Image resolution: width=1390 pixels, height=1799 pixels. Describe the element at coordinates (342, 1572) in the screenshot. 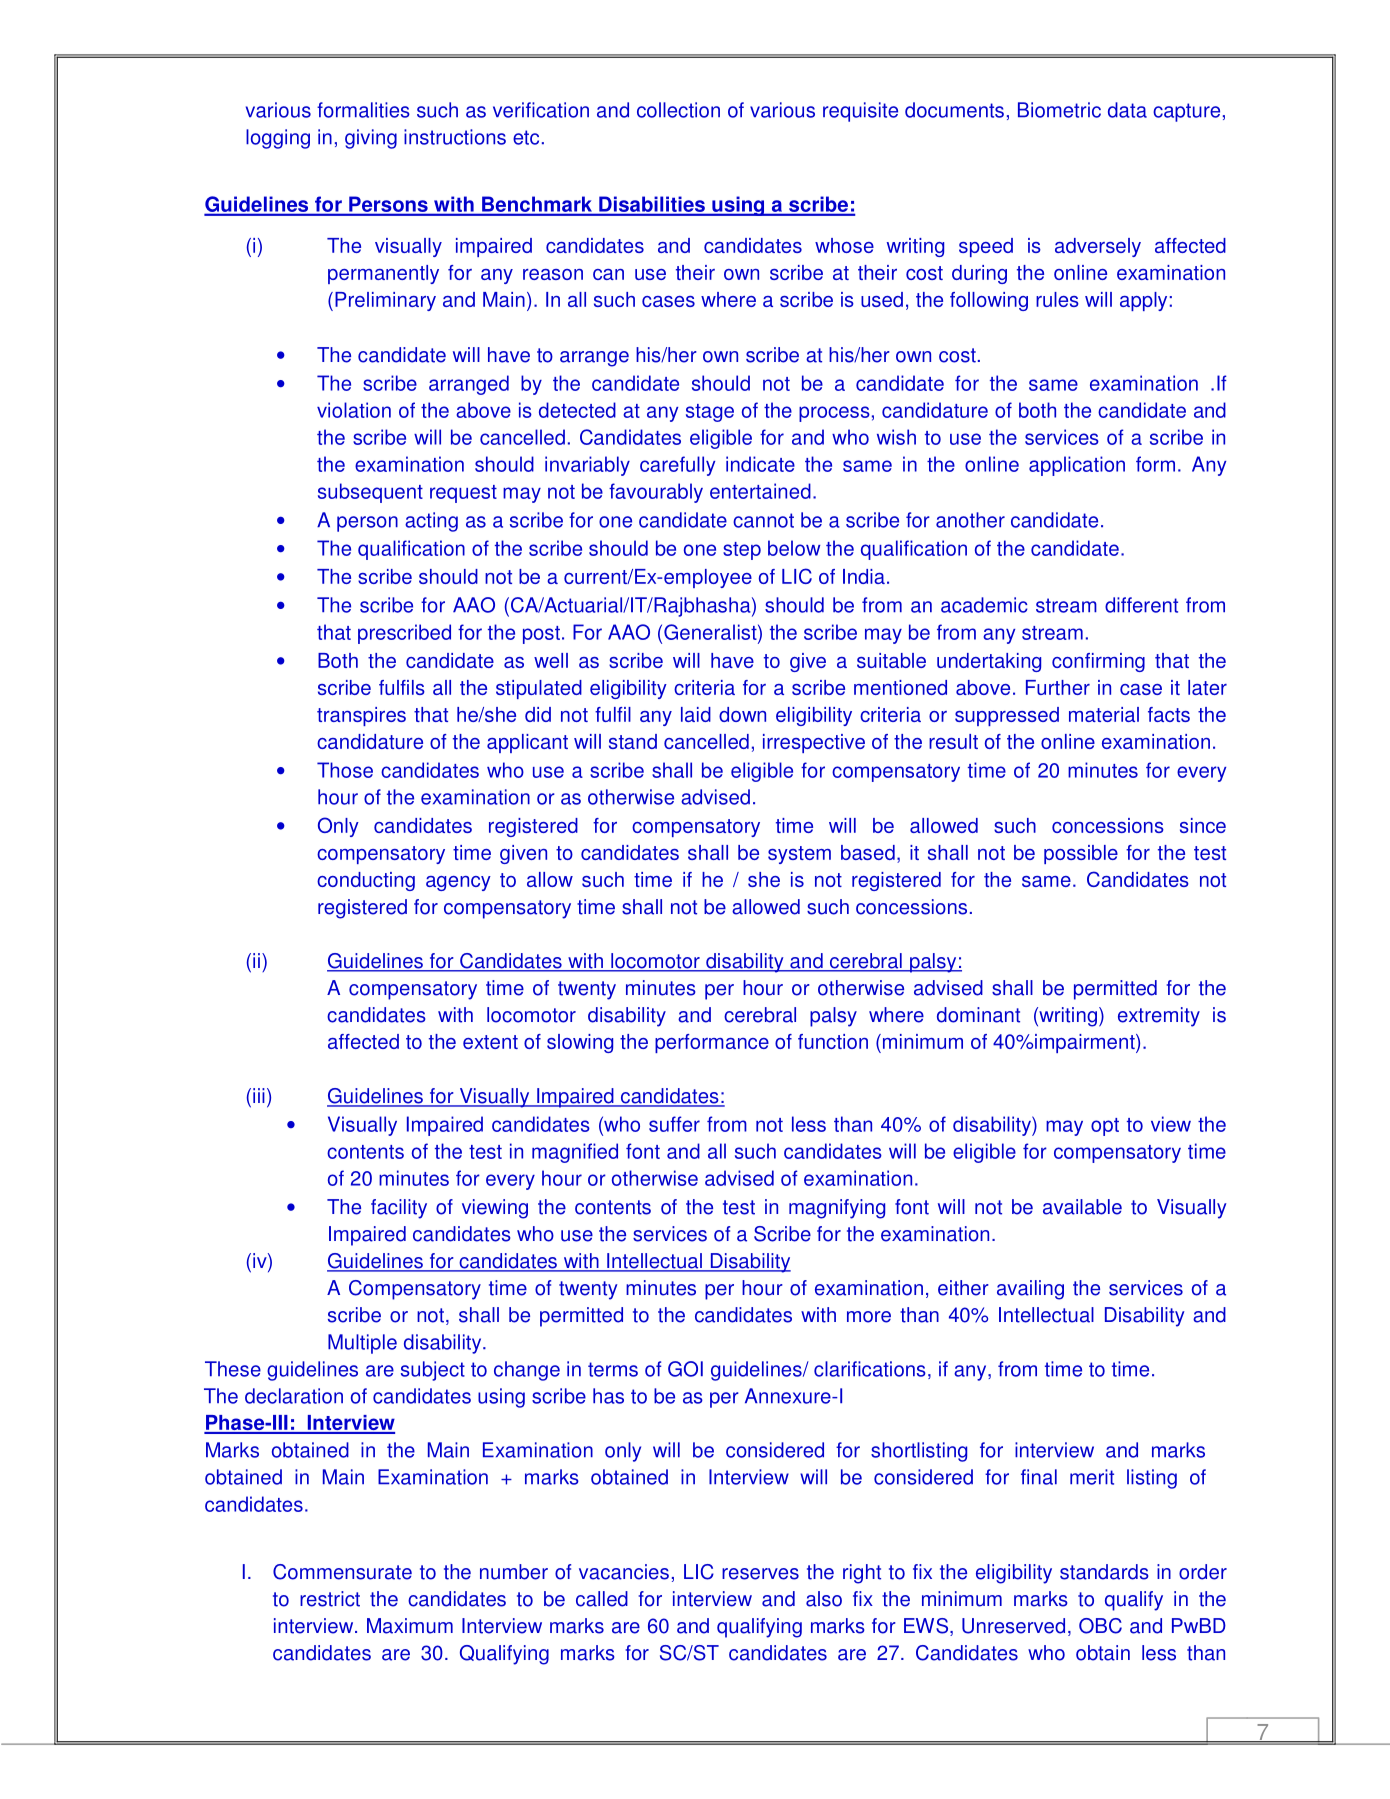

I see `Commensurate` at that location.
